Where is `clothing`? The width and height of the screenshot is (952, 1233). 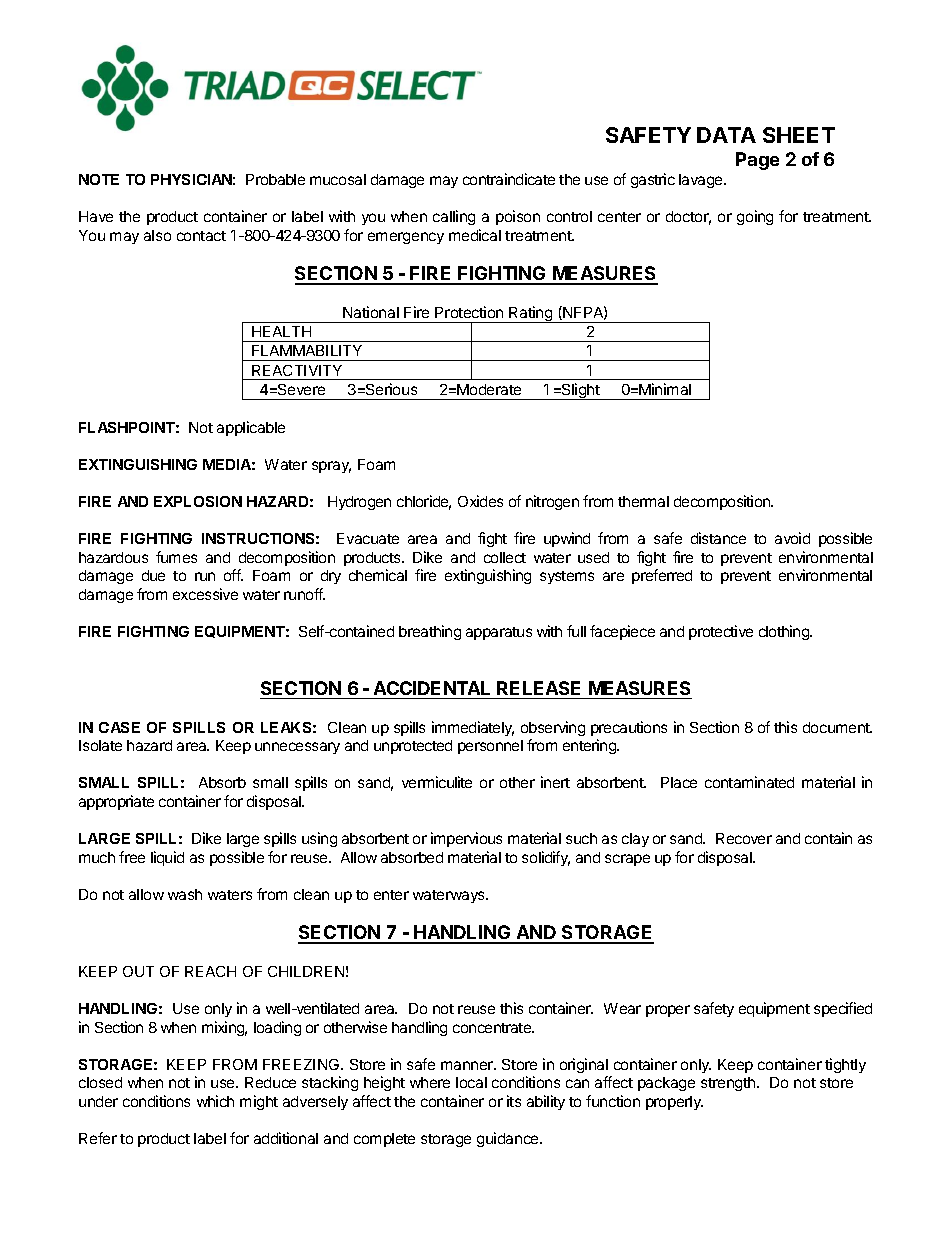
clothing is located at coordinates (785, 632).
